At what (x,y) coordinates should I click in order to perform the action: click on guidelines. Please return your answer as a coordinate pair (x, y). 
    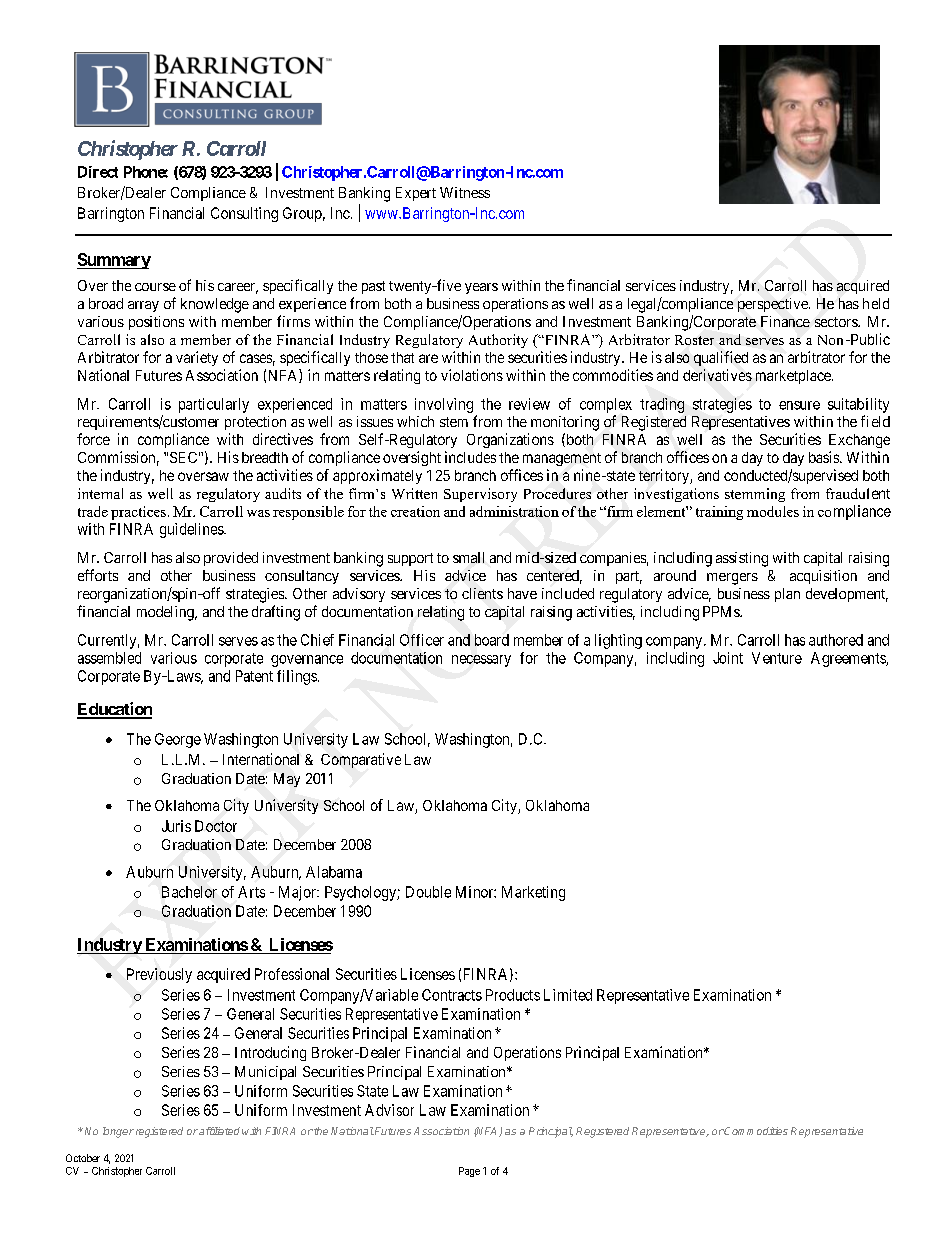
    Looking at the image, I should click on (192, 530).
